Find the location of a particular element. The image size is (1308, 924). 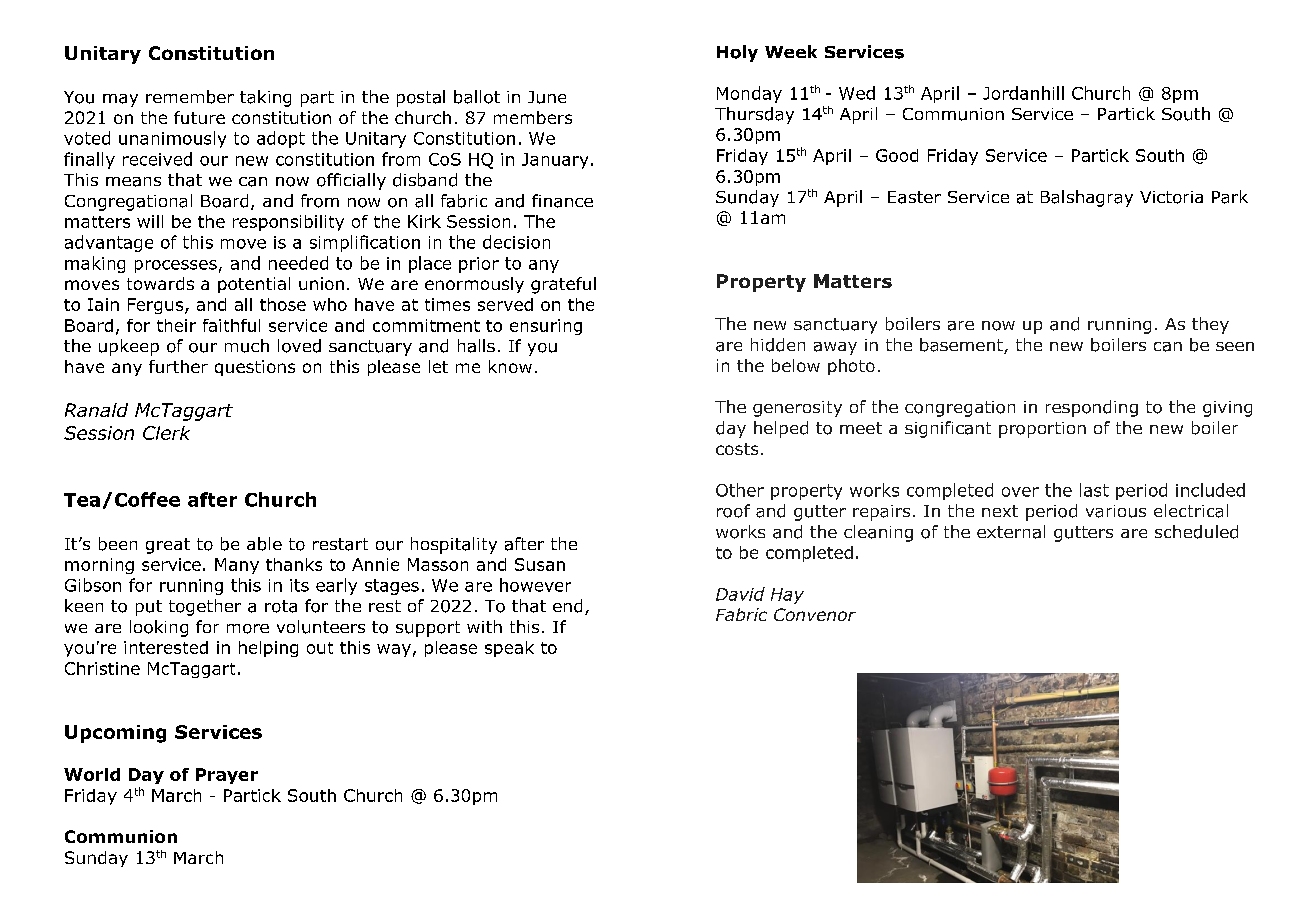

Prayer is located at coordinates (227, 776).
